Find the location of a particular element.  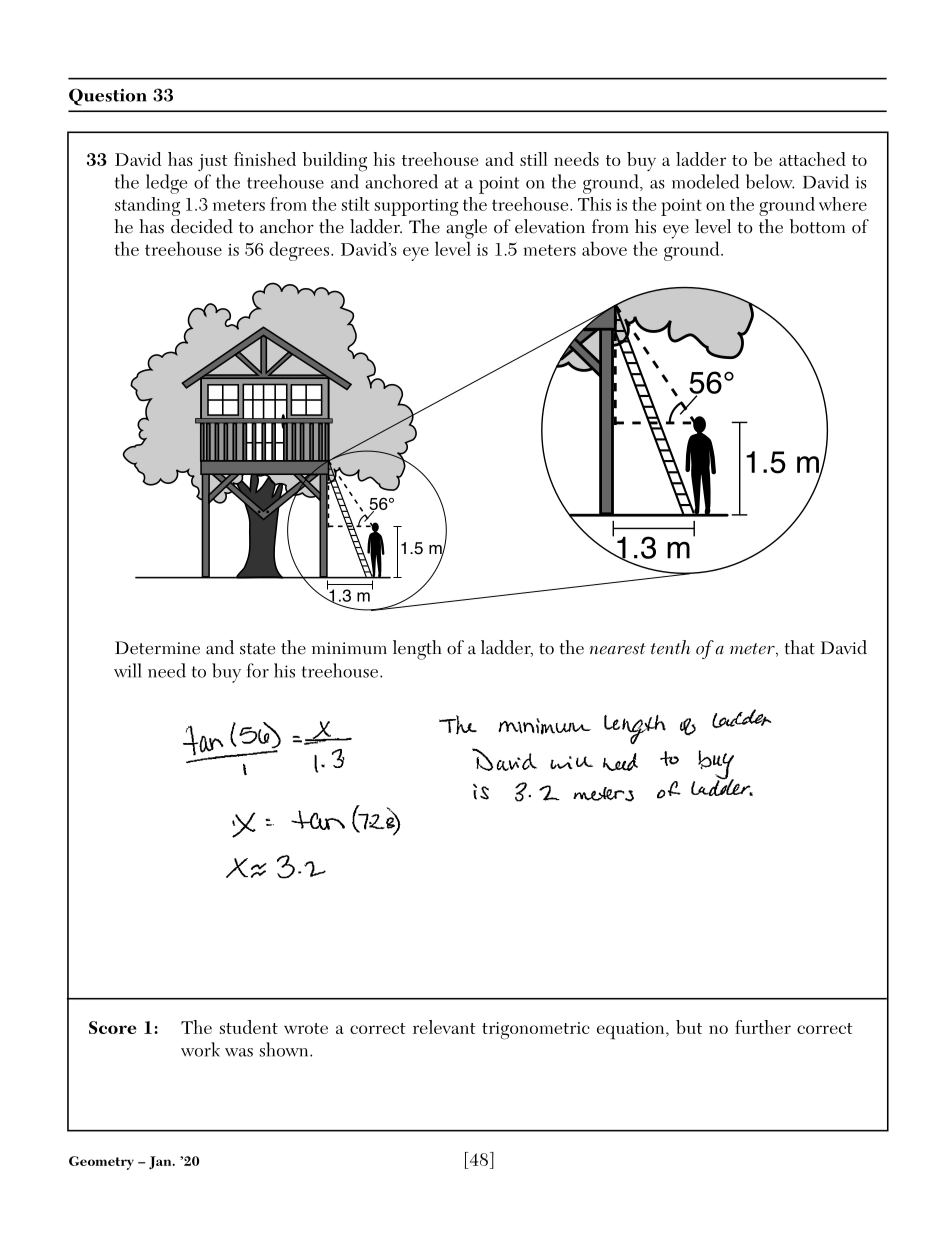

that is located at coordinates (799, 647).
